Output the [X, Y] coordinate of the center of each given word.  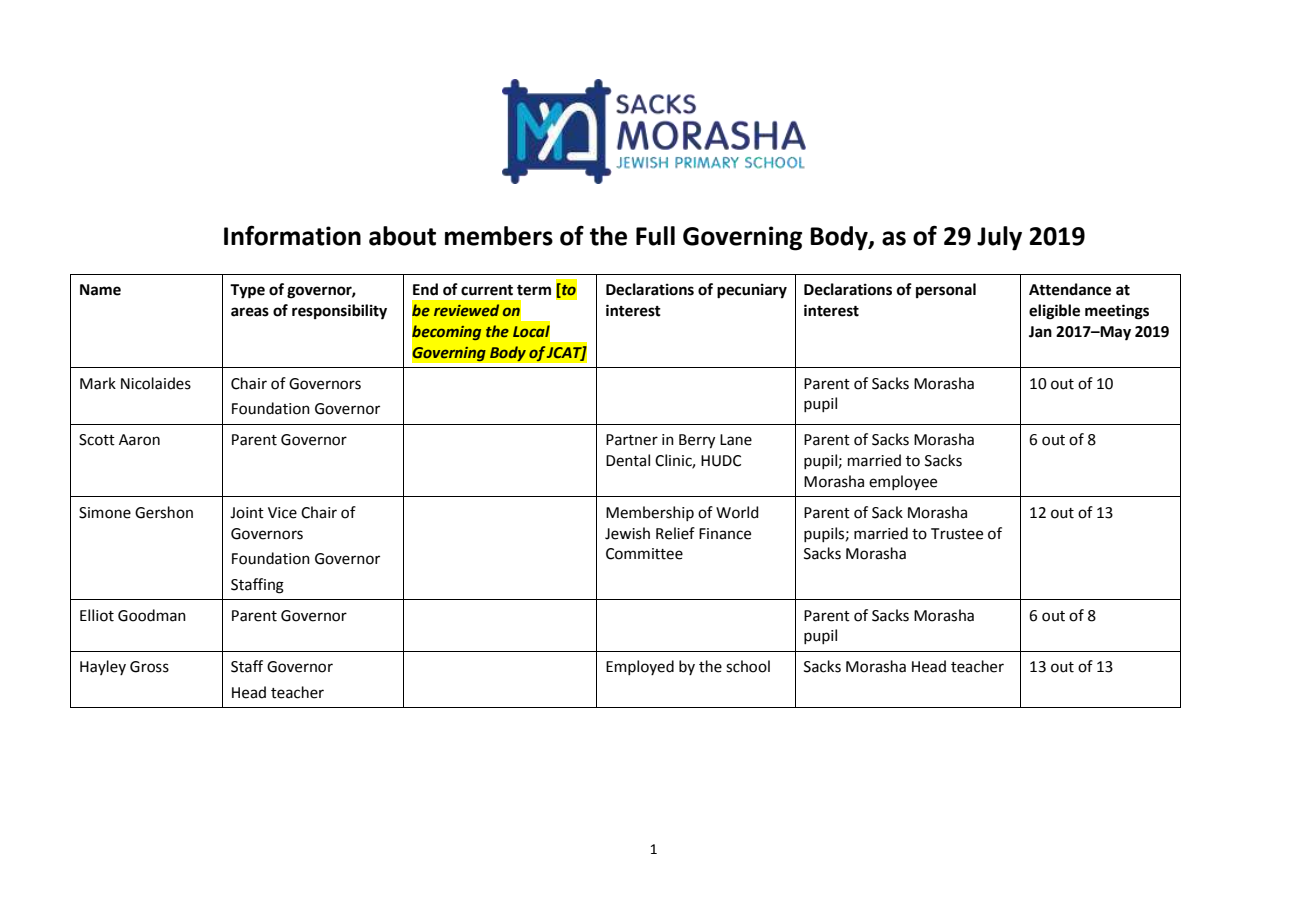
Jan [1040, 332]
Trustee [957, 534]
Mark [98, 383]
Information [292, 235]
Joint [247, 513]
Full [655, 236]
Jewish [627, 533]
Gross [149, 667]
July [999, 238]
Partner [632, 440]
